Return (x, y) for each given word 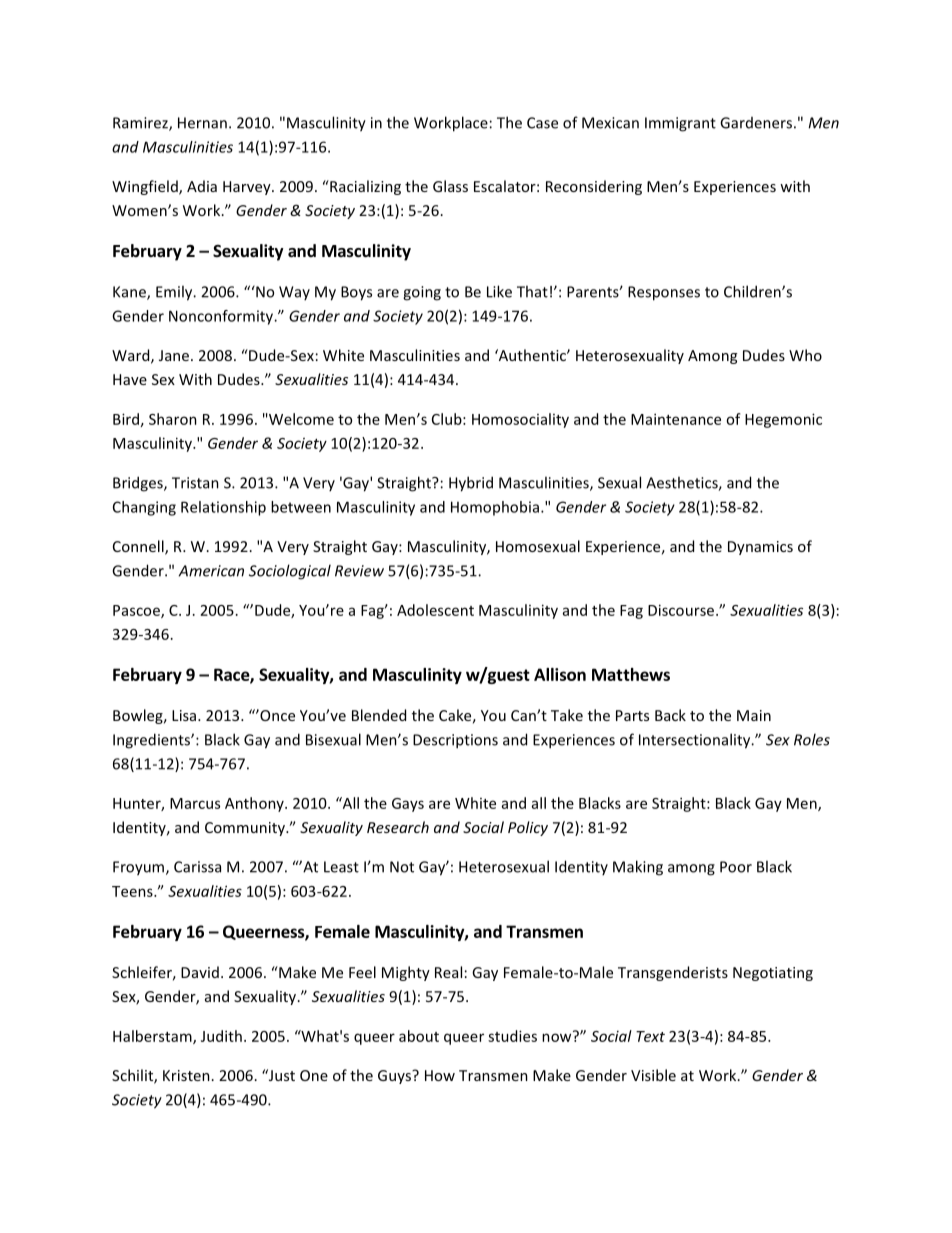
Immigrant (680, 124)
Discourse (682, 610)
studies (512, 1036)
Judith (221, 1036)
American (211, 571)
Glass (450, 186)
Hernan (202, 123)
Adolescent (435, 610)
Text (650, 1036)
